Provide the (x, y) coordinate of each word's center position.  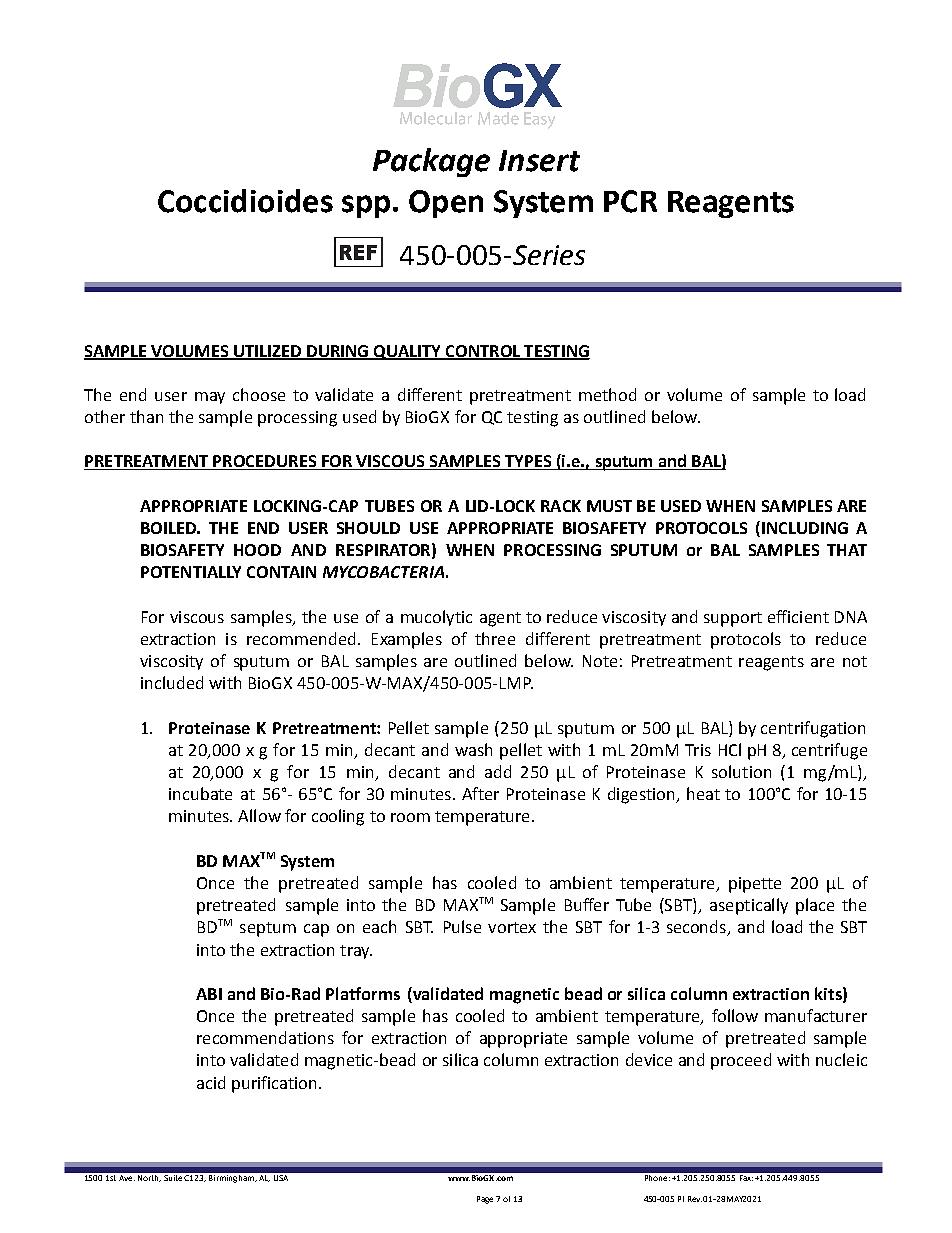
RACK (561, 506)
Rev (695, 1199)
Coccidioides (245, 201)
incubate (200, 793)
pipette (755, 885)
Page (485, 1200)
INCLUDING (805, 528)
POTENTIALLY (191, 572)
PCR (630, 201)
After (480, 793)
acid (211, 1082)
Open (446, 204)
